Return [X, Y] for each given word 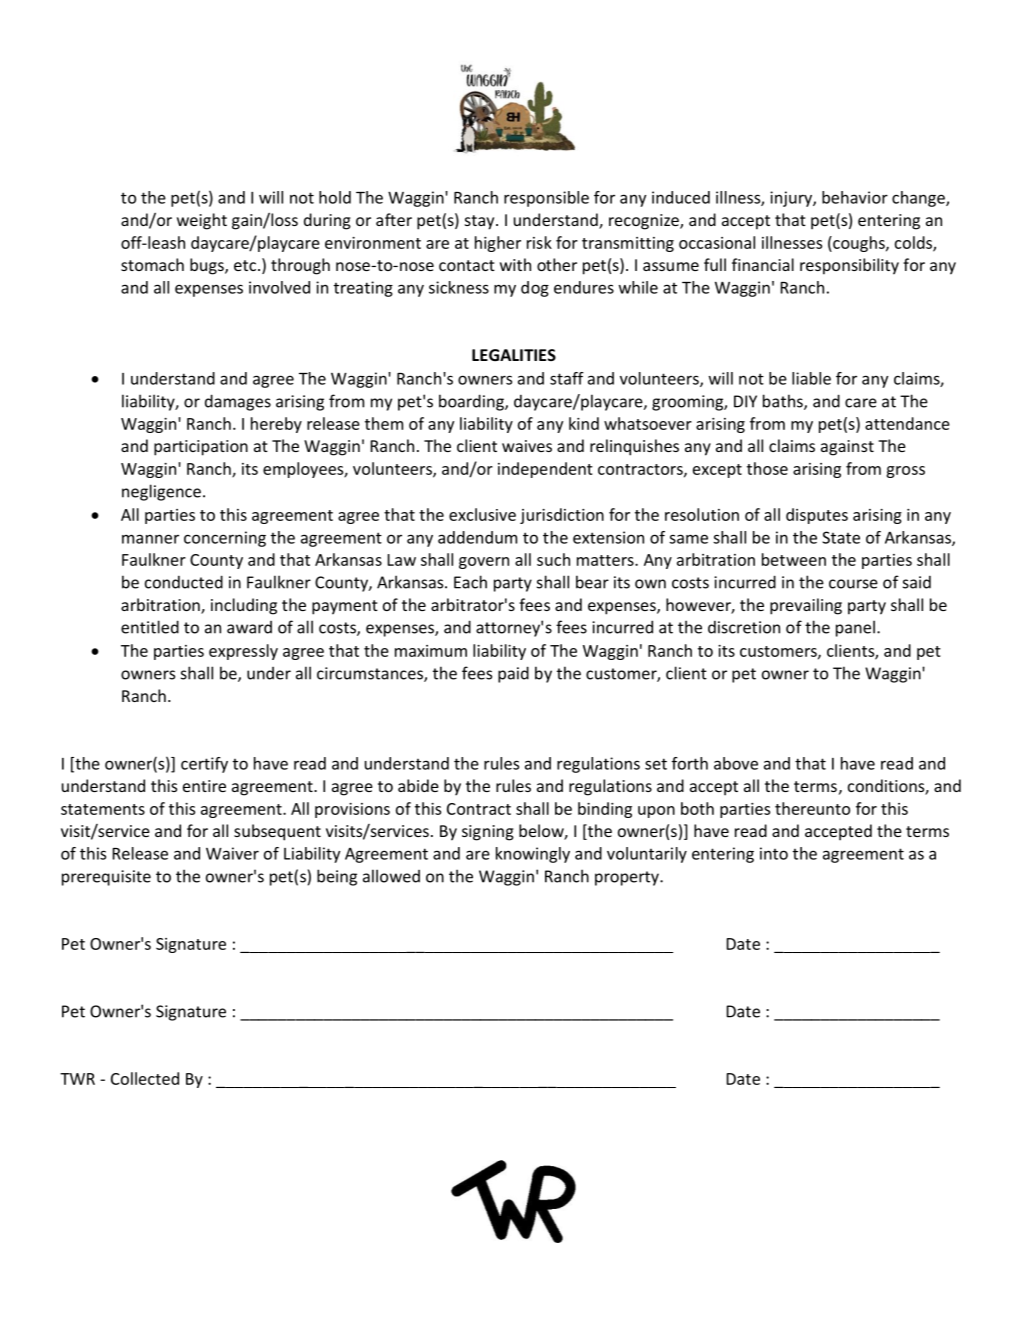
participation [201, 448]
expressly [243, 652]
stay [481, 222]
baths [784, 402]
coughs [859, 244]
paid [513, 674]
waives [527, 446]
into [774, 853]
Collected [145, 1078]
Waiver [232, 853]
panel [855, 628]
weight [202, 221]
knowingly [533, 855]
